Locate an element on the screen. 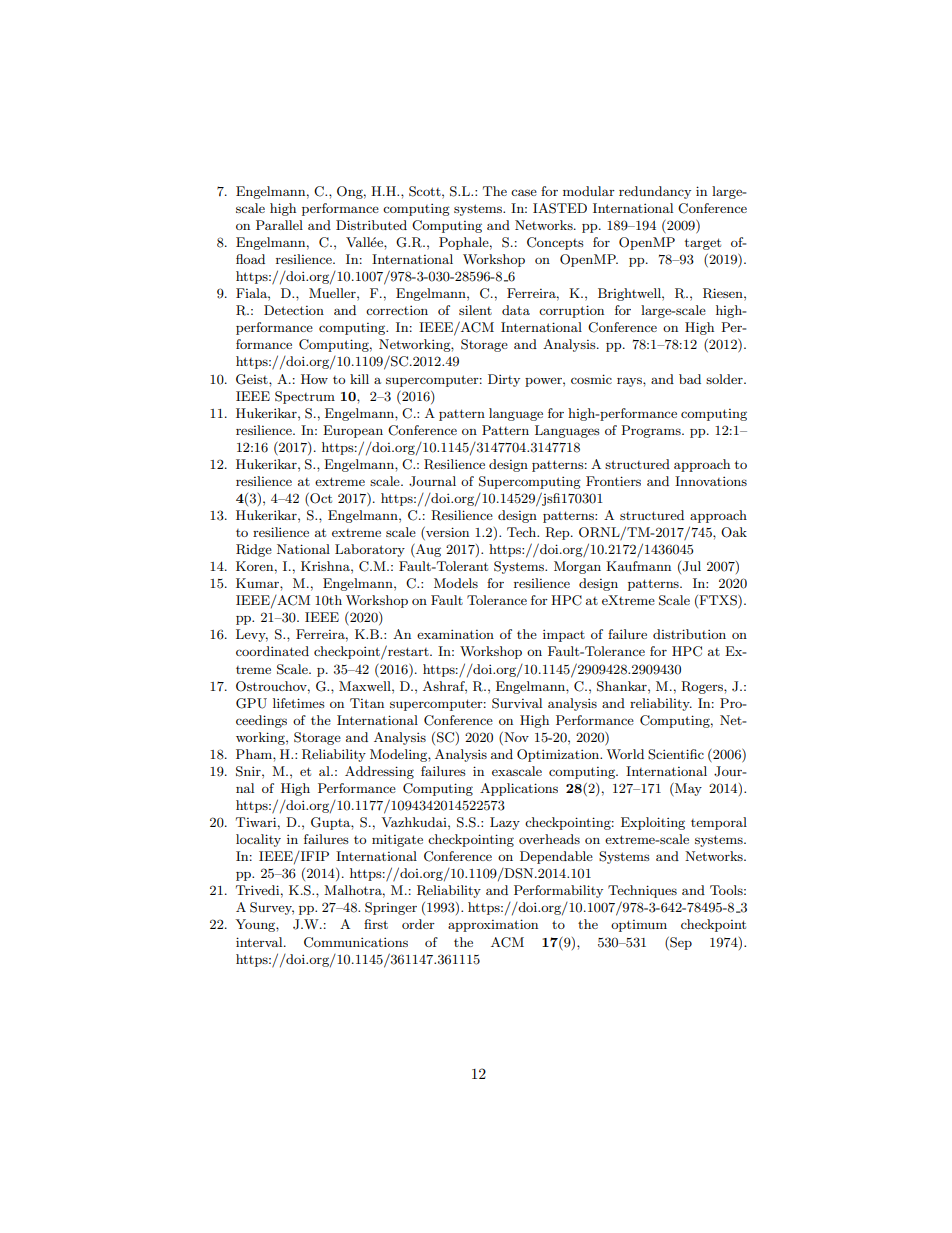 The width and height of the screenshot is (952, 1233). Kaufmann is located at coordinates (638, 566).
